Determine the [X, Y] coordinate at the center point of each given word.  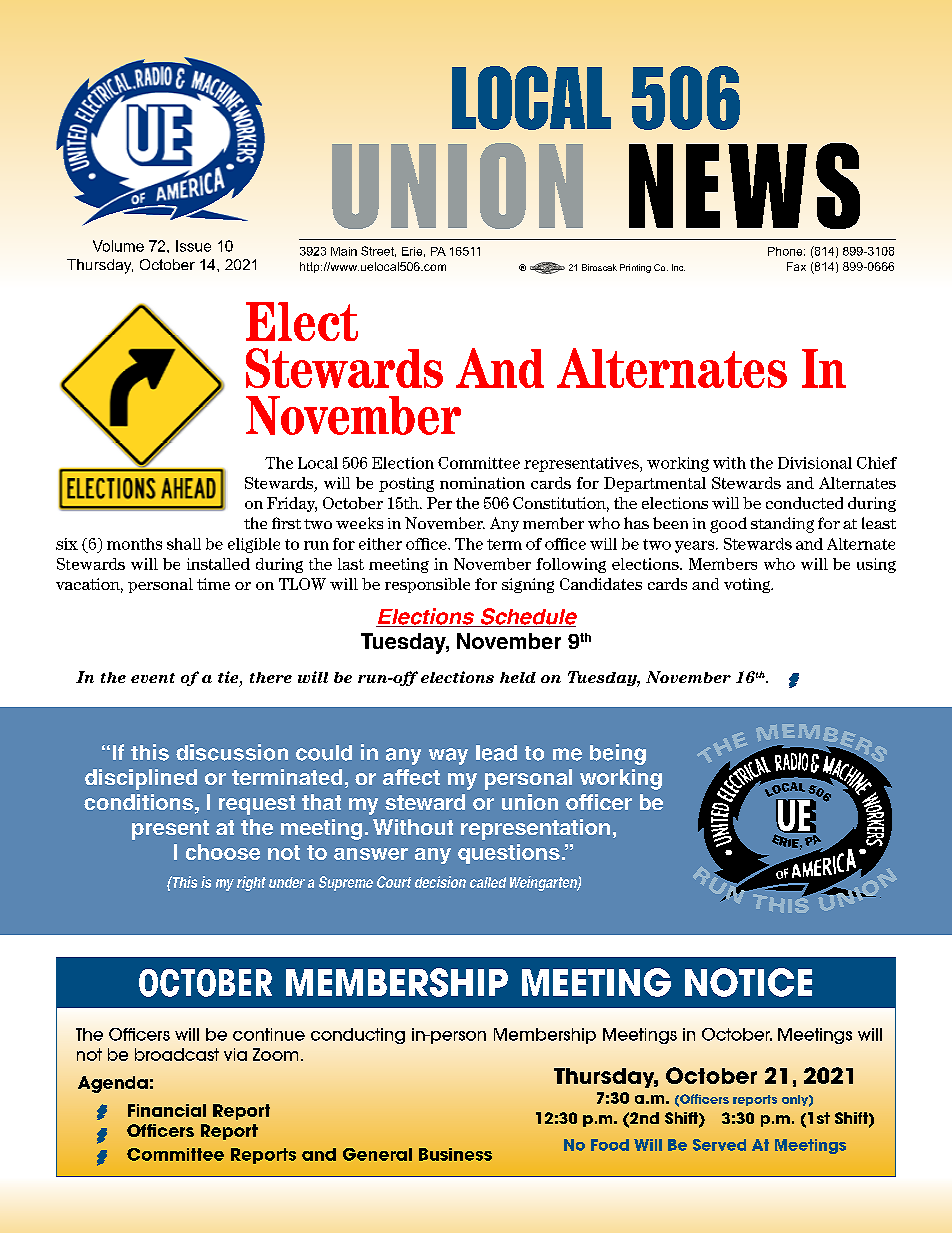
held [518, 677]
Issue [193, 246]
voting [748, 585]
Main [344, 251]
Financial [167, 1110]
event [153, 678]
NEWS [744, 186]
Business [455, 1154]
